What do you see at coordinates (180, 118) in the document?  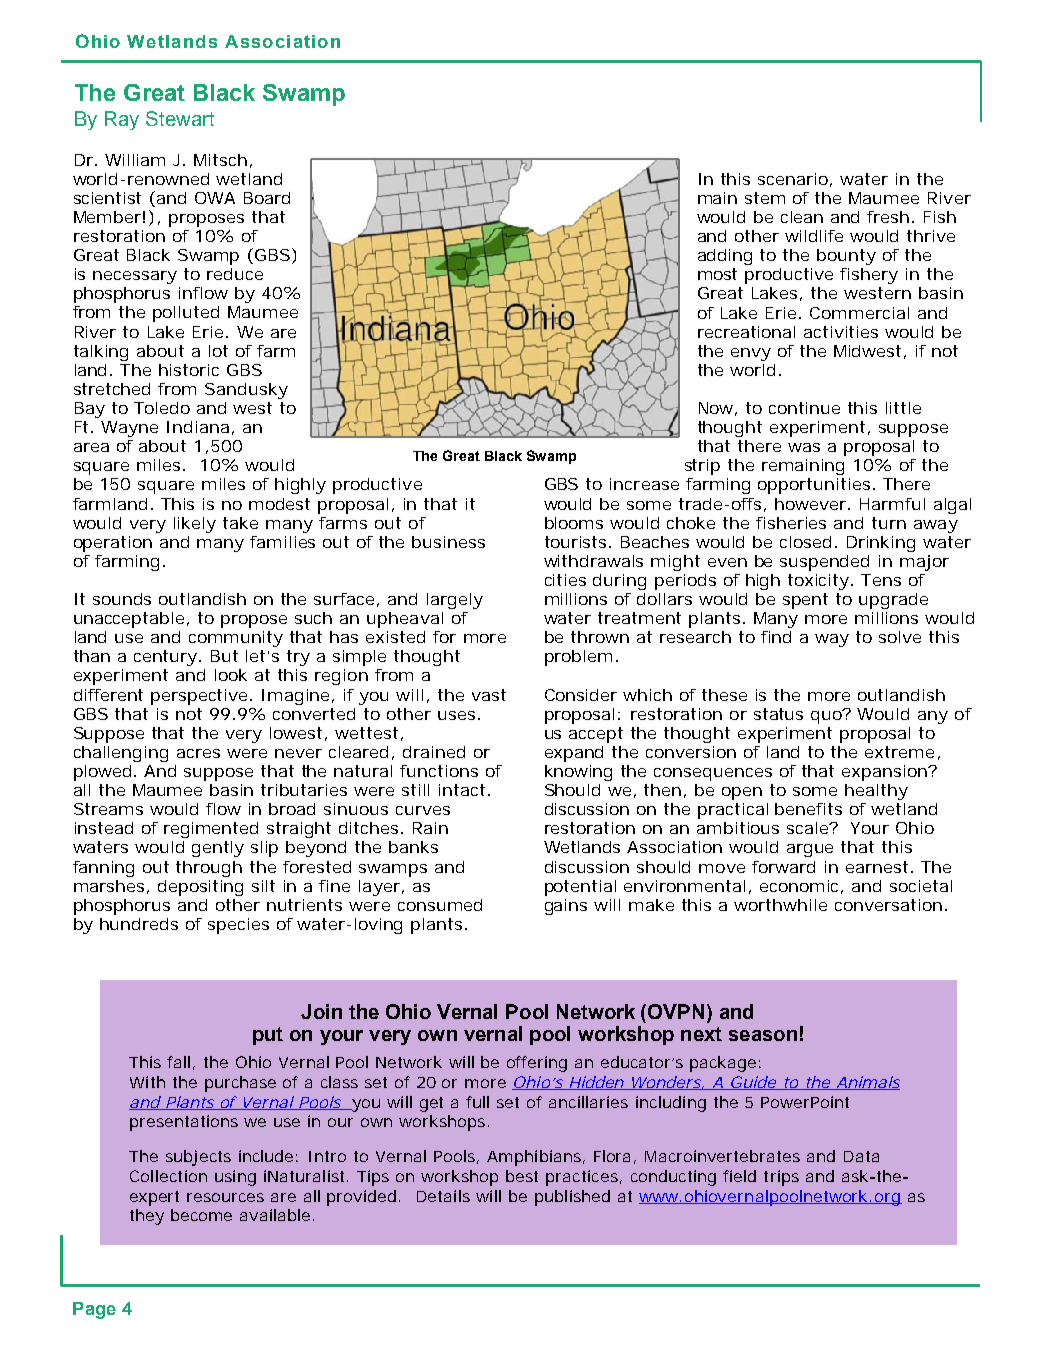 I see `Stewart` at bounding box center [180, 118].
